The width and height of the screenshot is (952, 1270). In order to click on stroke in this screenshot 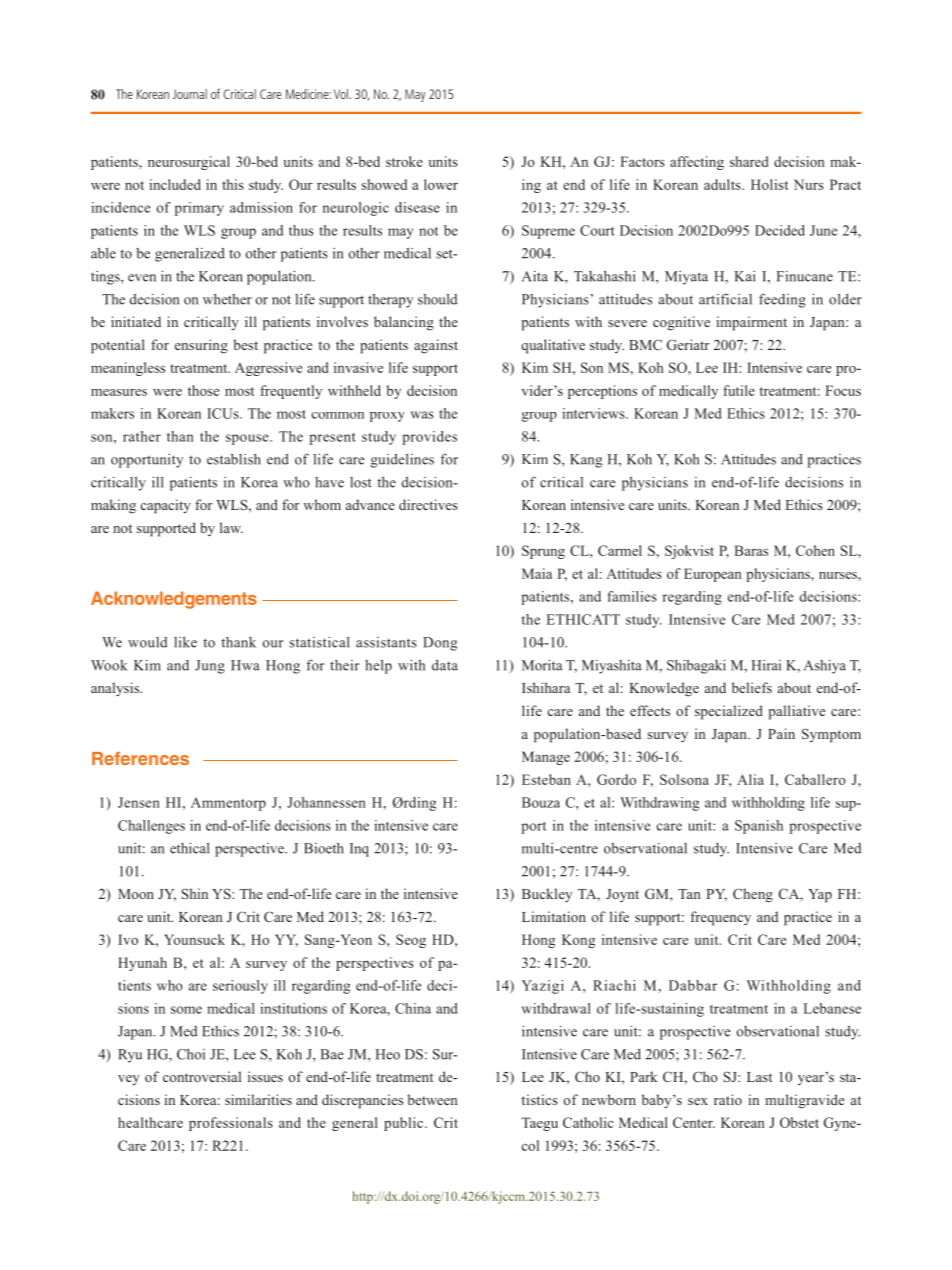, I will do `click(404, 161)`.
